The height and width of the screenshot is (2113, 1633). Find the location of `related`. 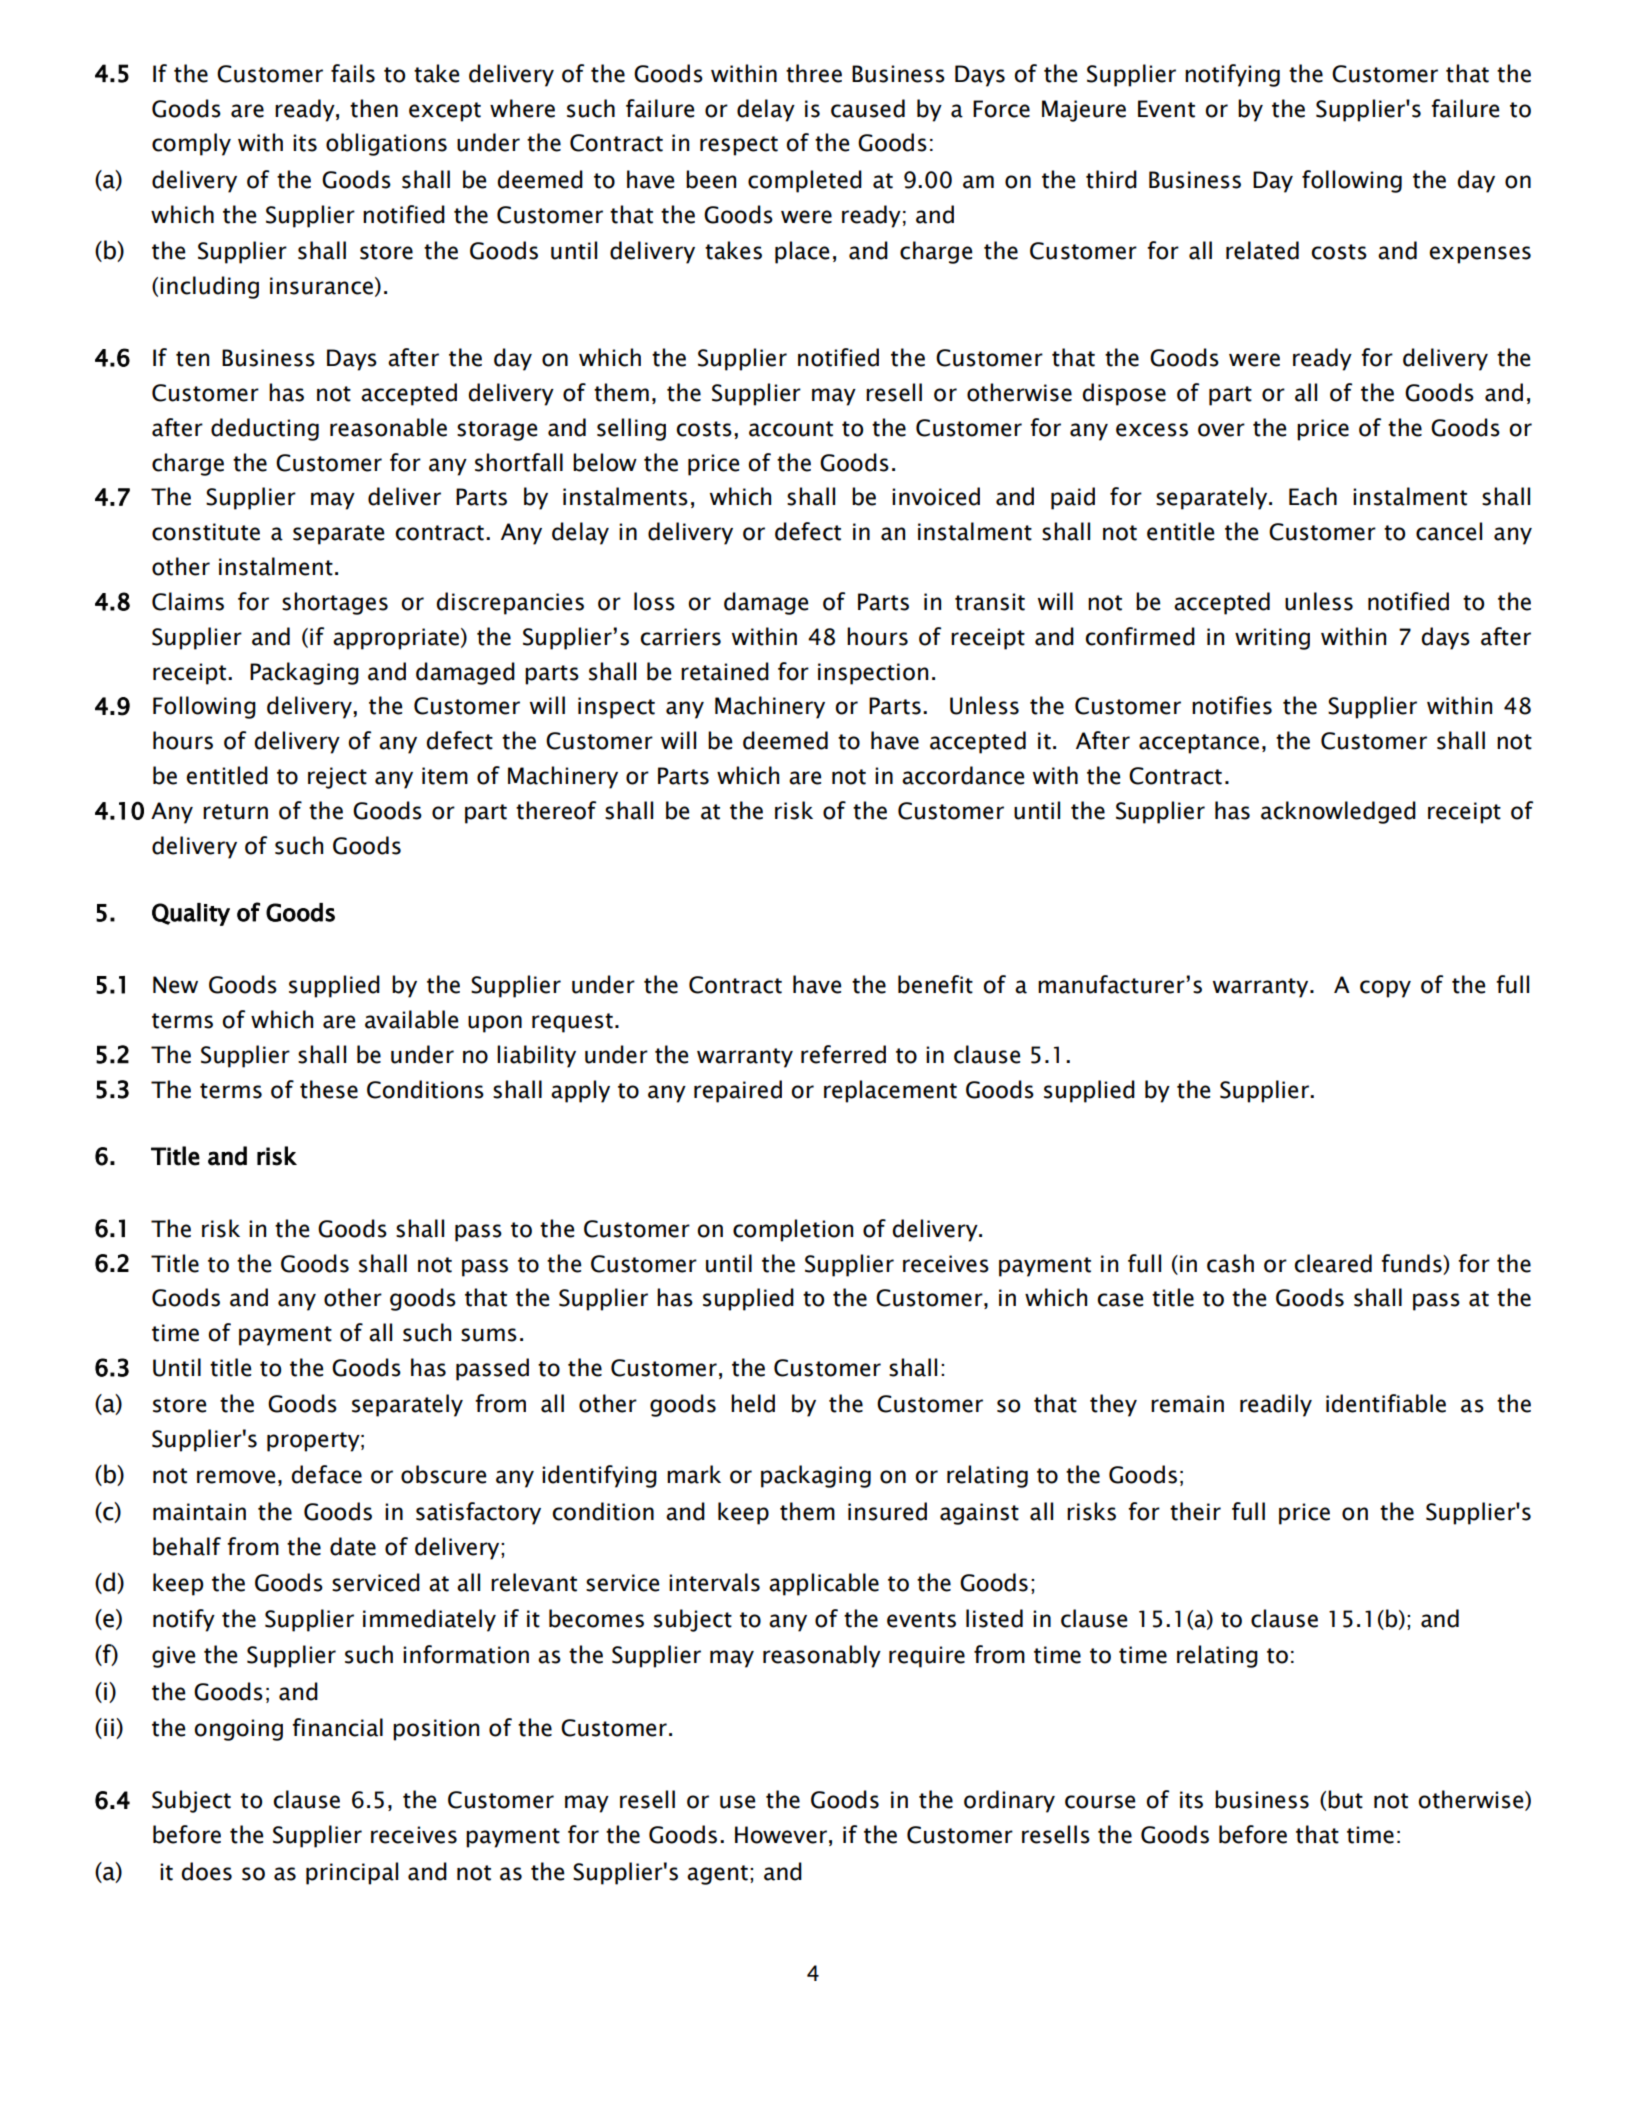

related is located at coordinates (1262, 250).
